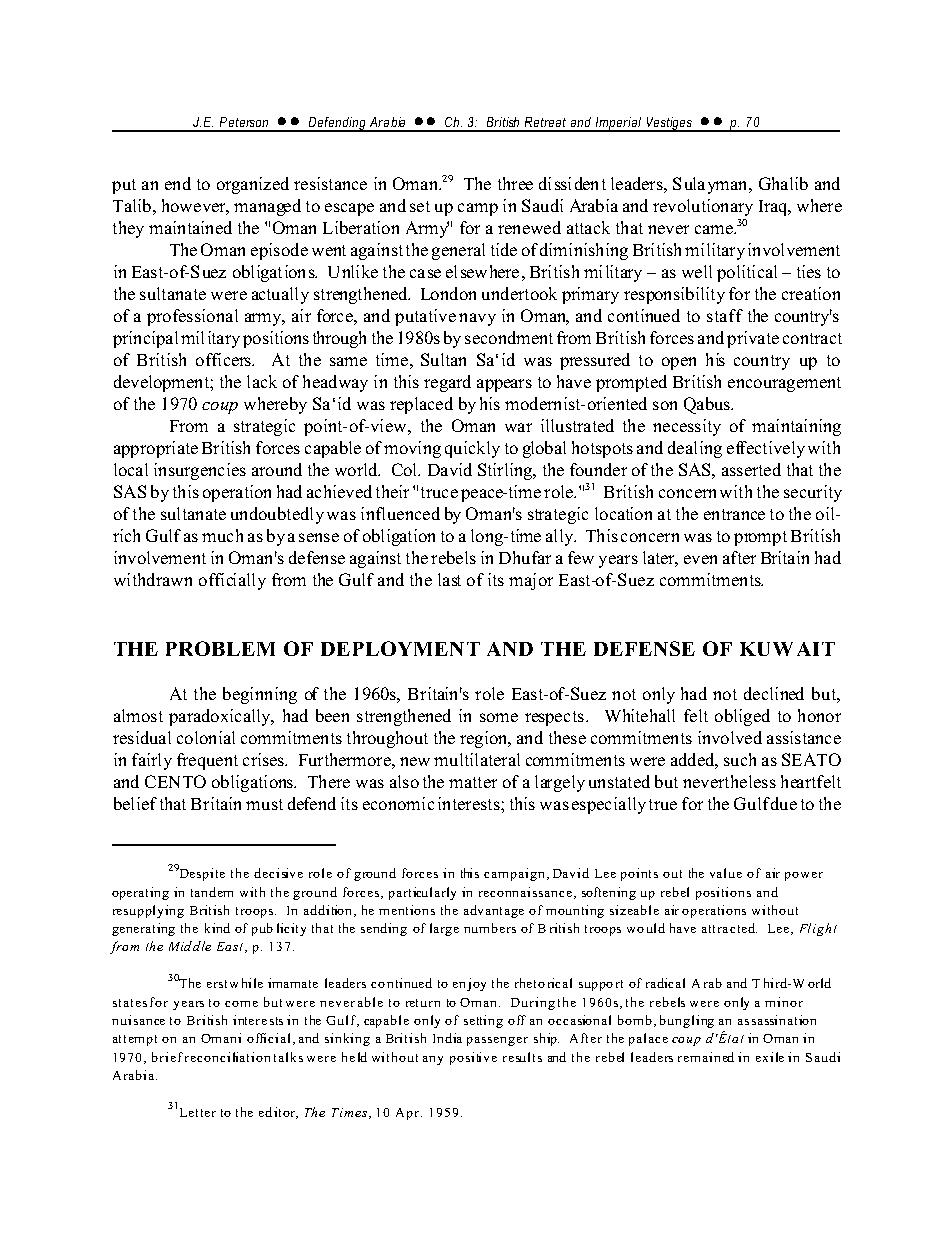  I want to click on Sulayman, so click(711, 185).
